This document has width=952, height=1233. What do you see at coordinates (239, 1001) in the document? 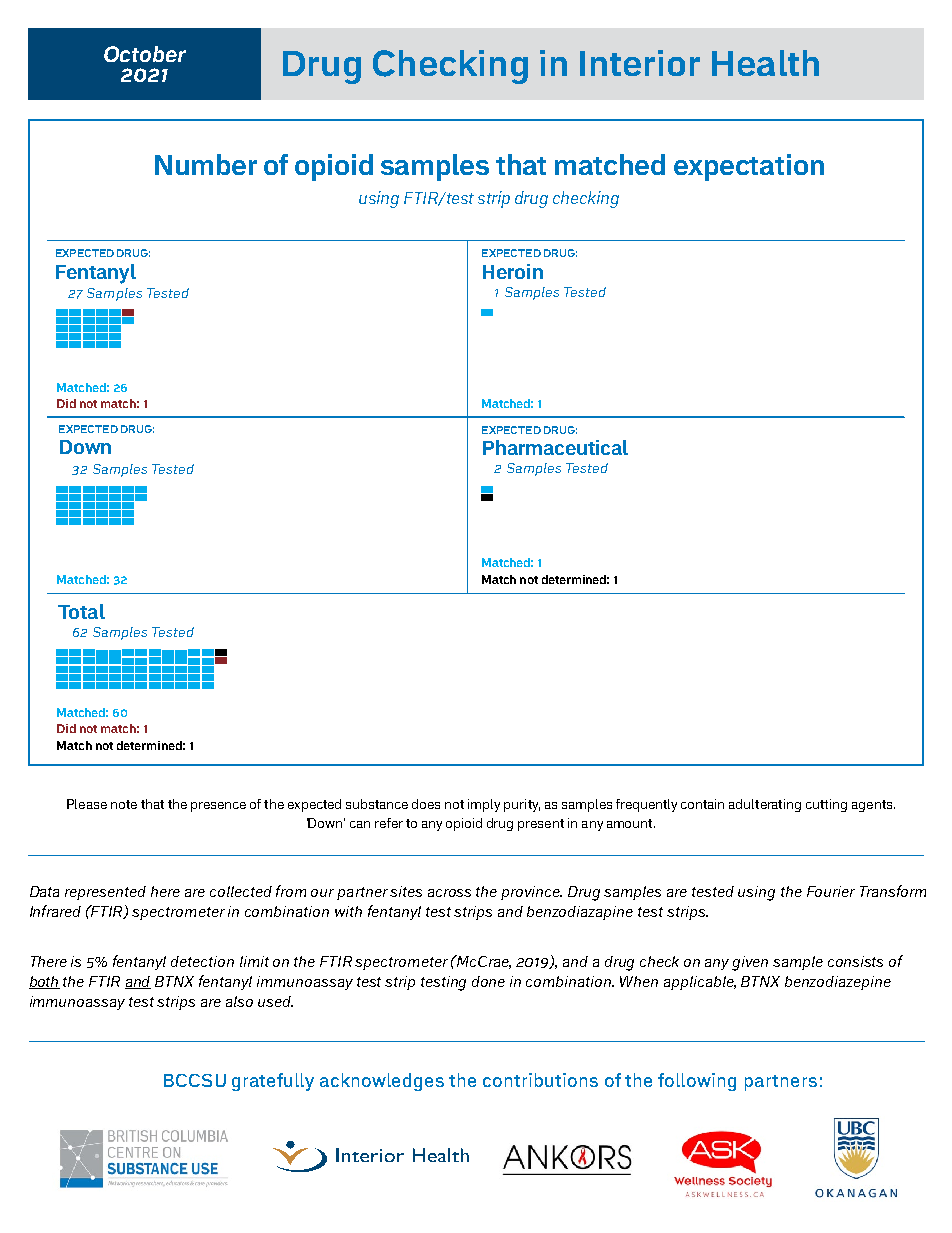
I see `also` at bounding box center [239, 1001].
